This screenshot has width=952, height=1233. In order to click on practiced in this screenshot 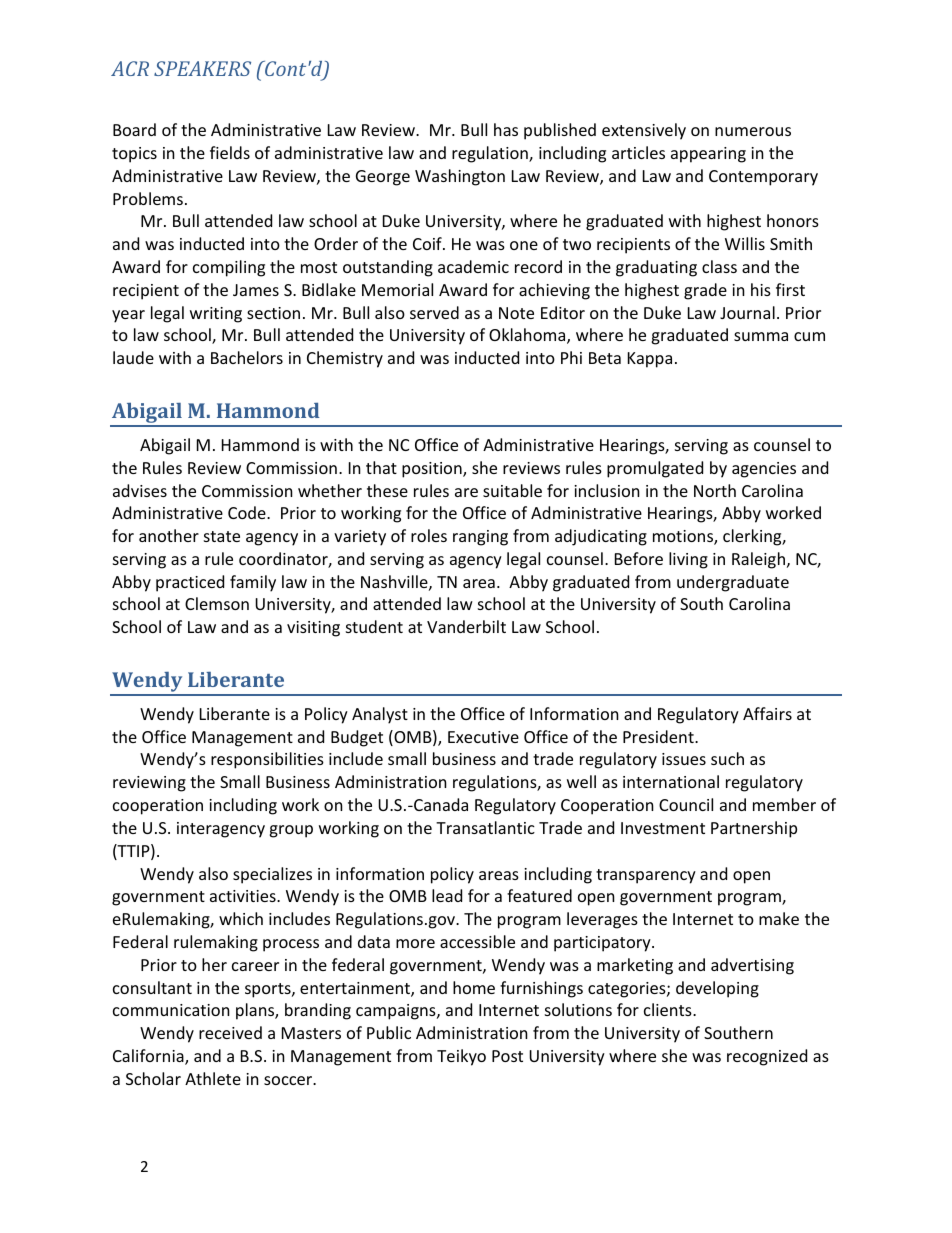, I will do `click(190, 583)`.
